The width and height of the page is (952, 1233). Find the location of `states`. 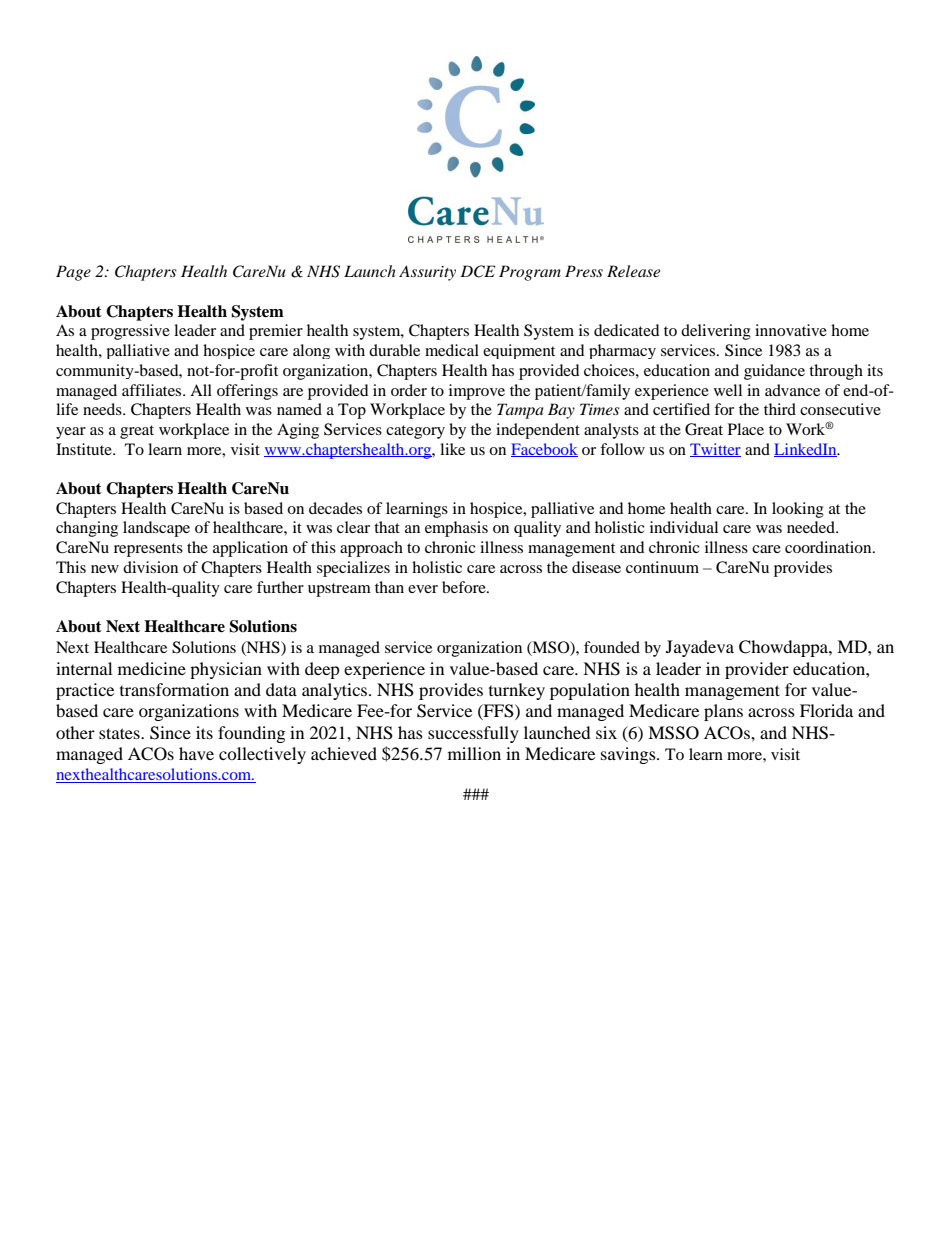

states is located at coordinates (120, 733).
